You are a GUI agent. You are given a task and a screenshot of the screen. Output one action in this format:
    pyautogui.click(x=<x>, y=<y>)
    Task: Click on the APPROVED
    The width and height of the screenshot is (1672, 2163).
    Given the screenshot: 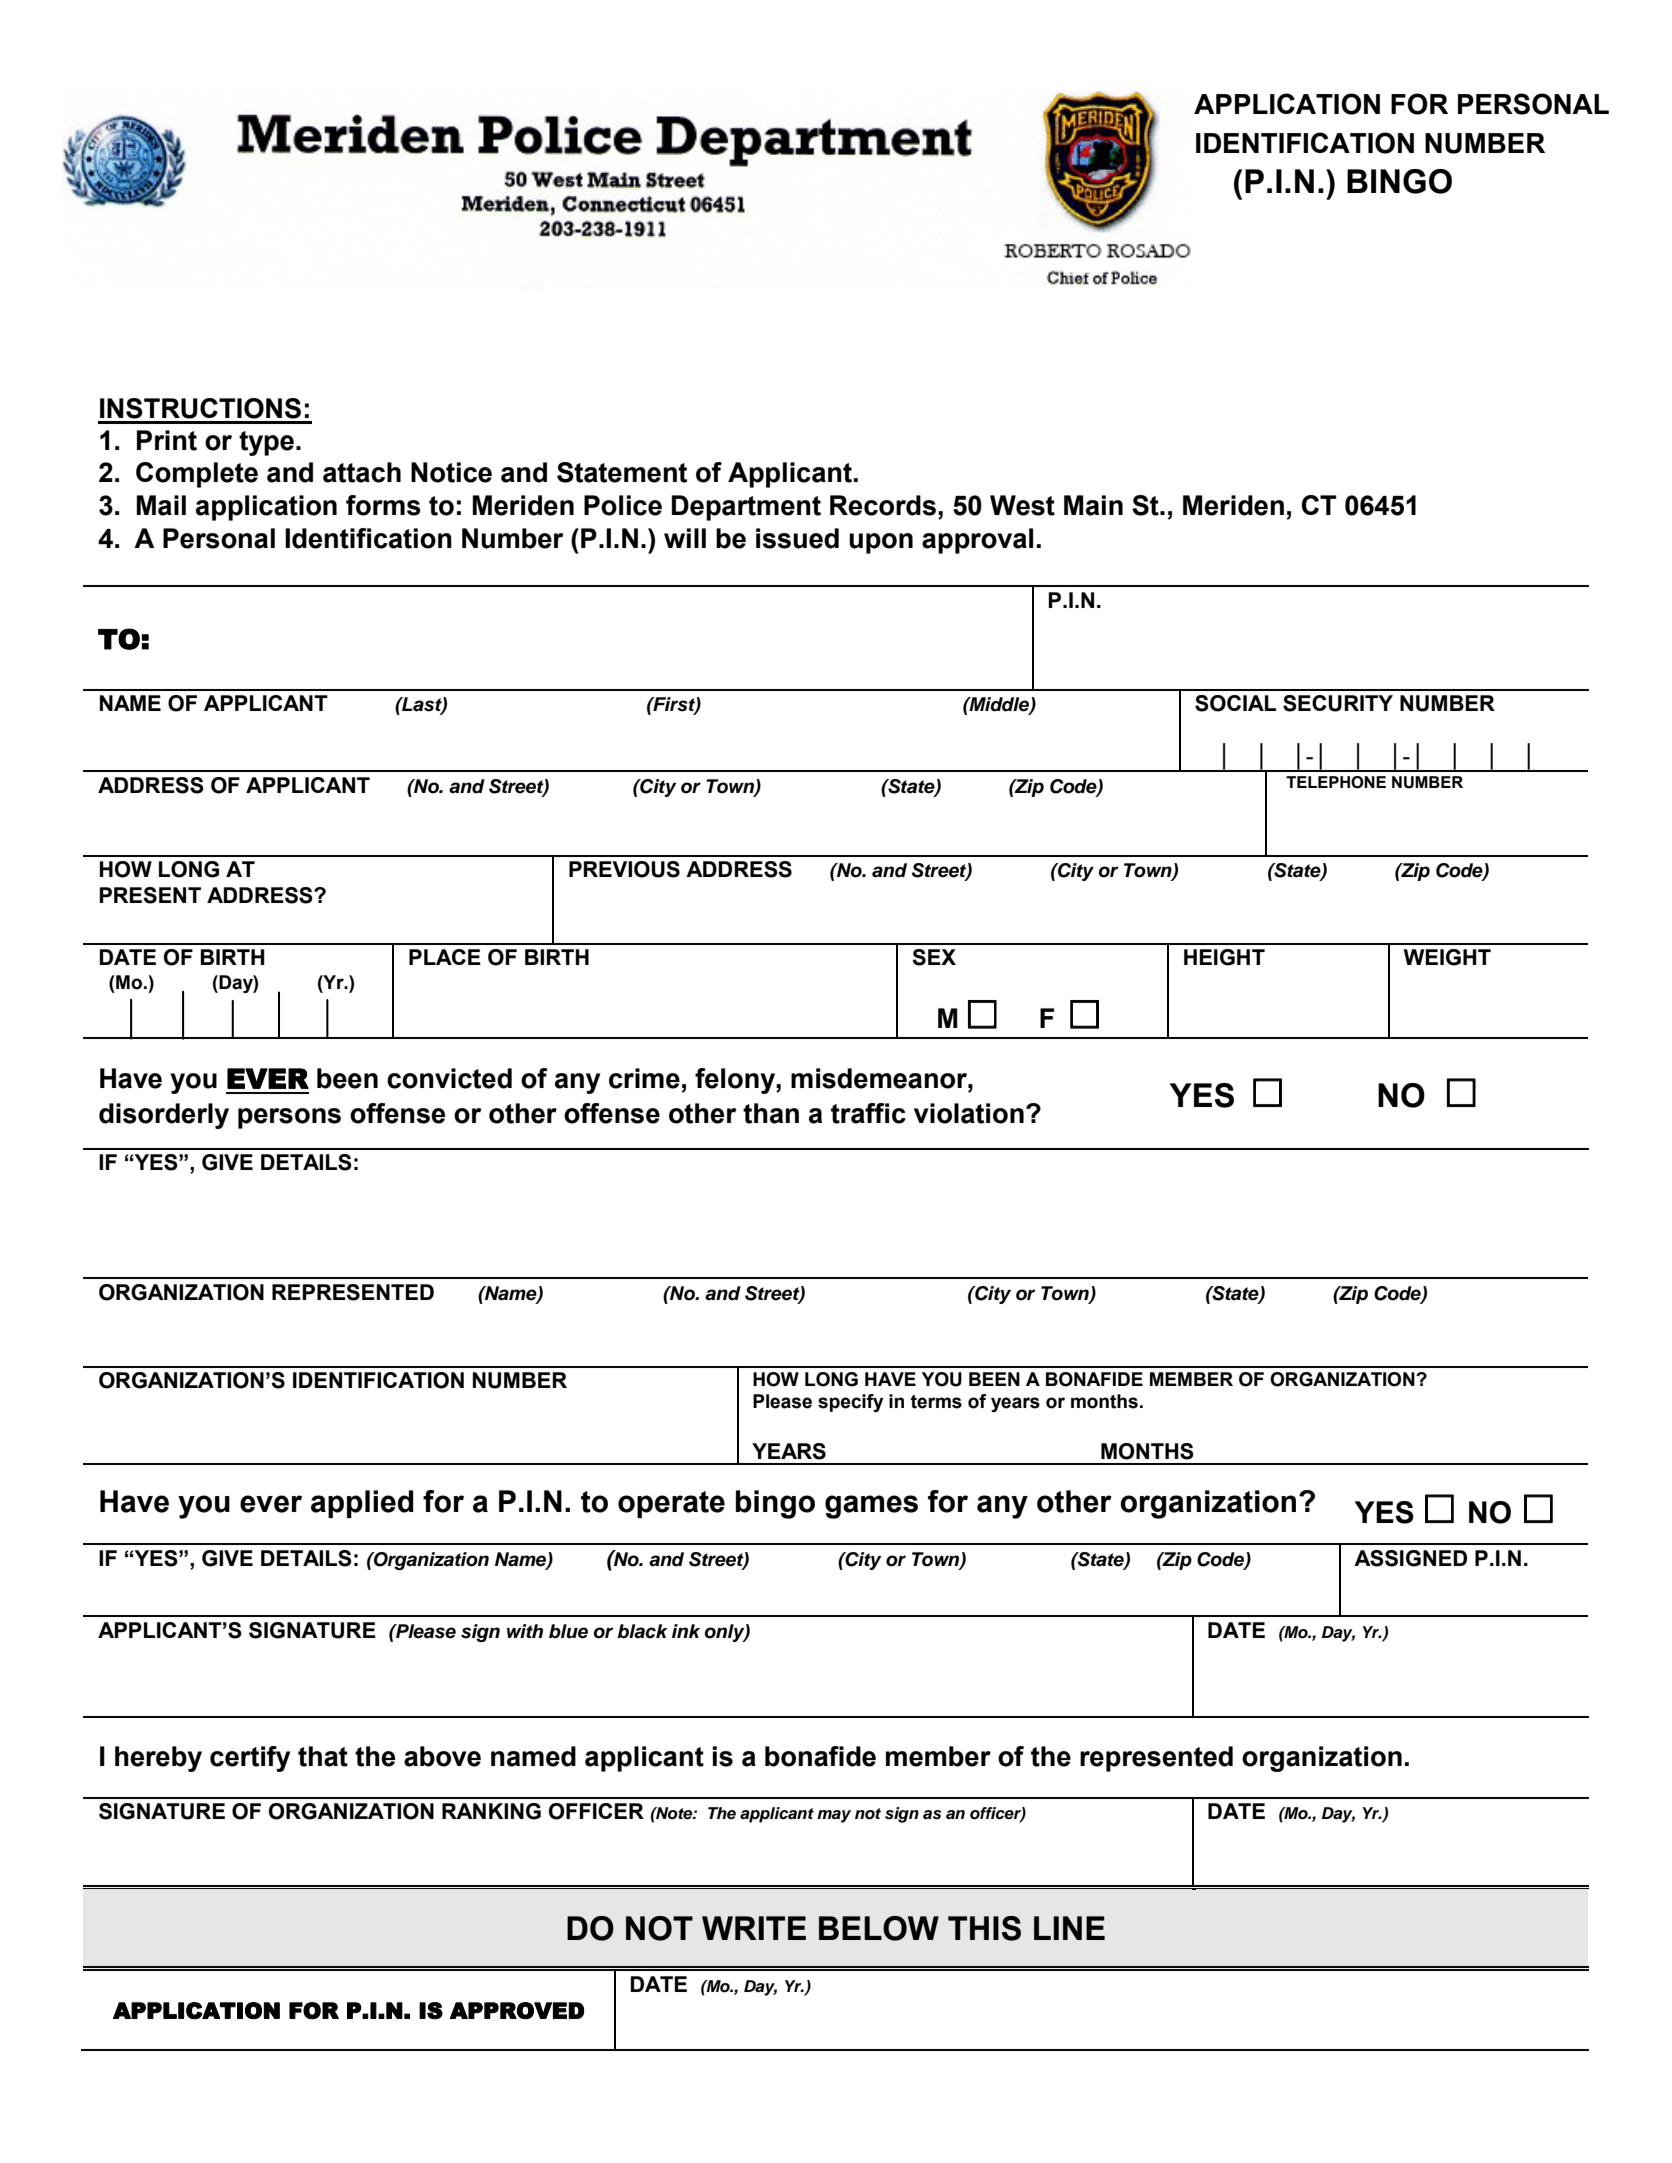 What is the action you would take?
    pyautogui.click(x=517, y=2011)
